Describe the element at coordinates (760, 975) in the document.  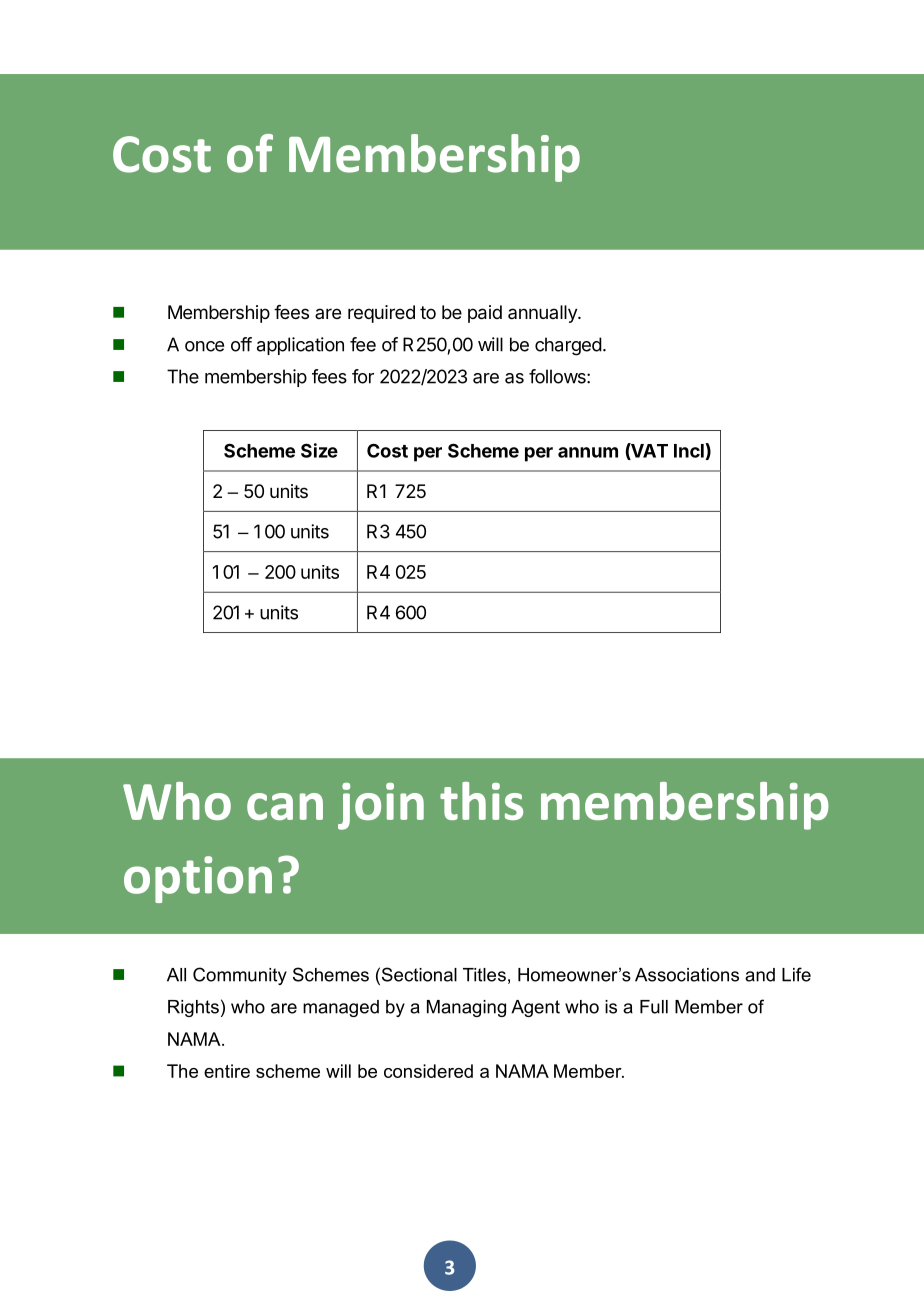
I see `and` at that location.
